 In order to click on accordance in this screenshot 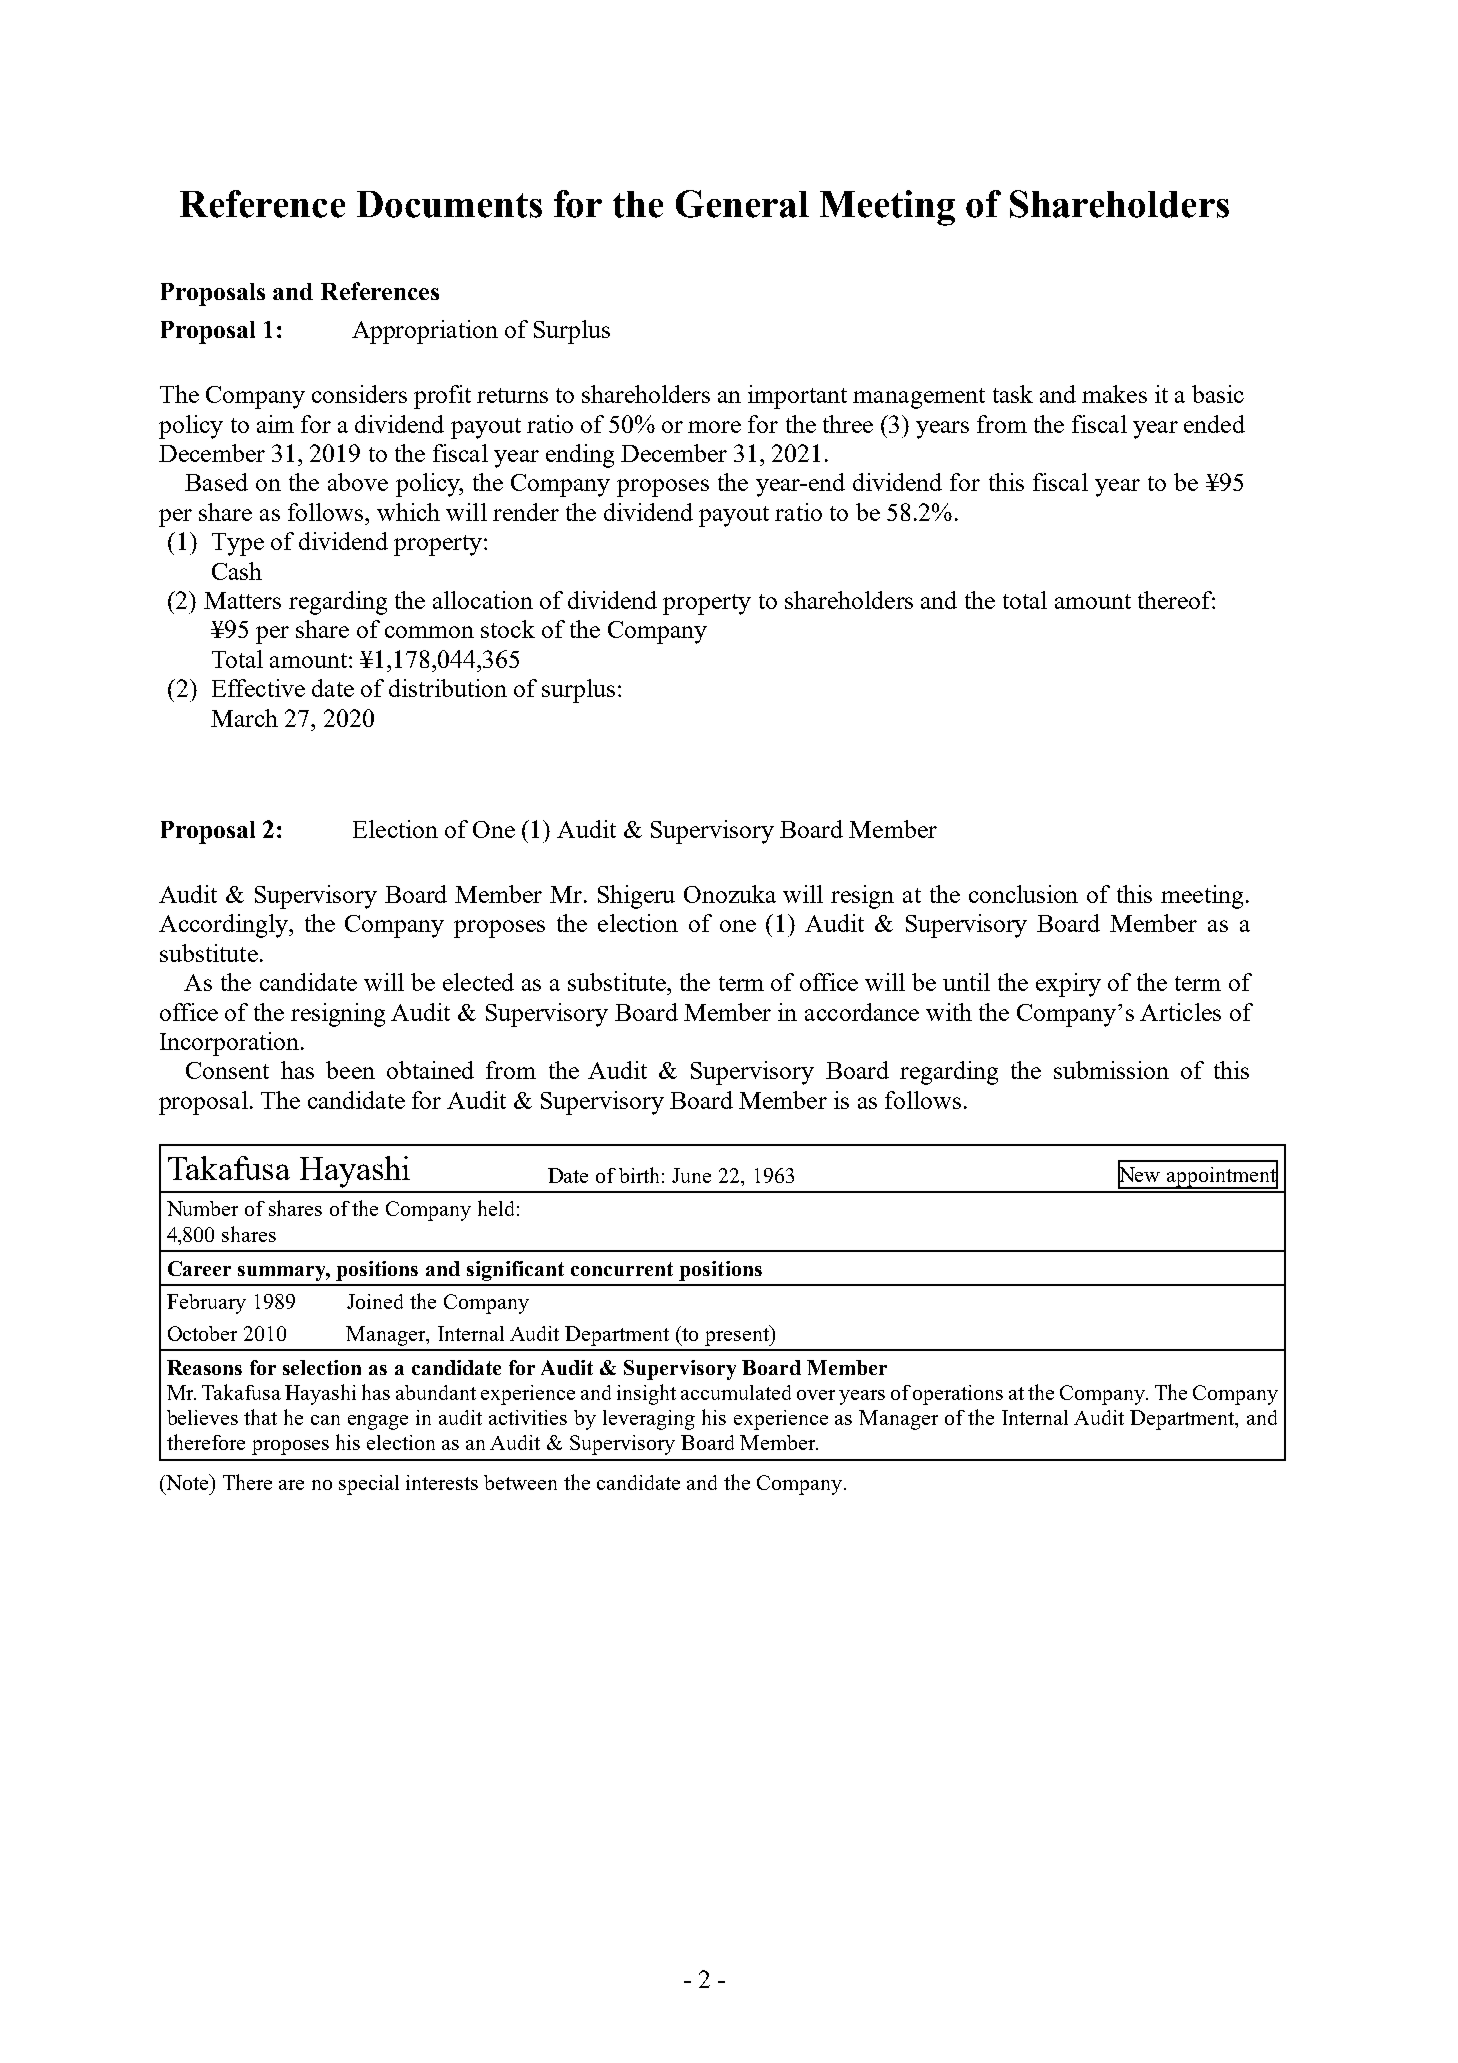, I will do `click(862, 1012)`.
